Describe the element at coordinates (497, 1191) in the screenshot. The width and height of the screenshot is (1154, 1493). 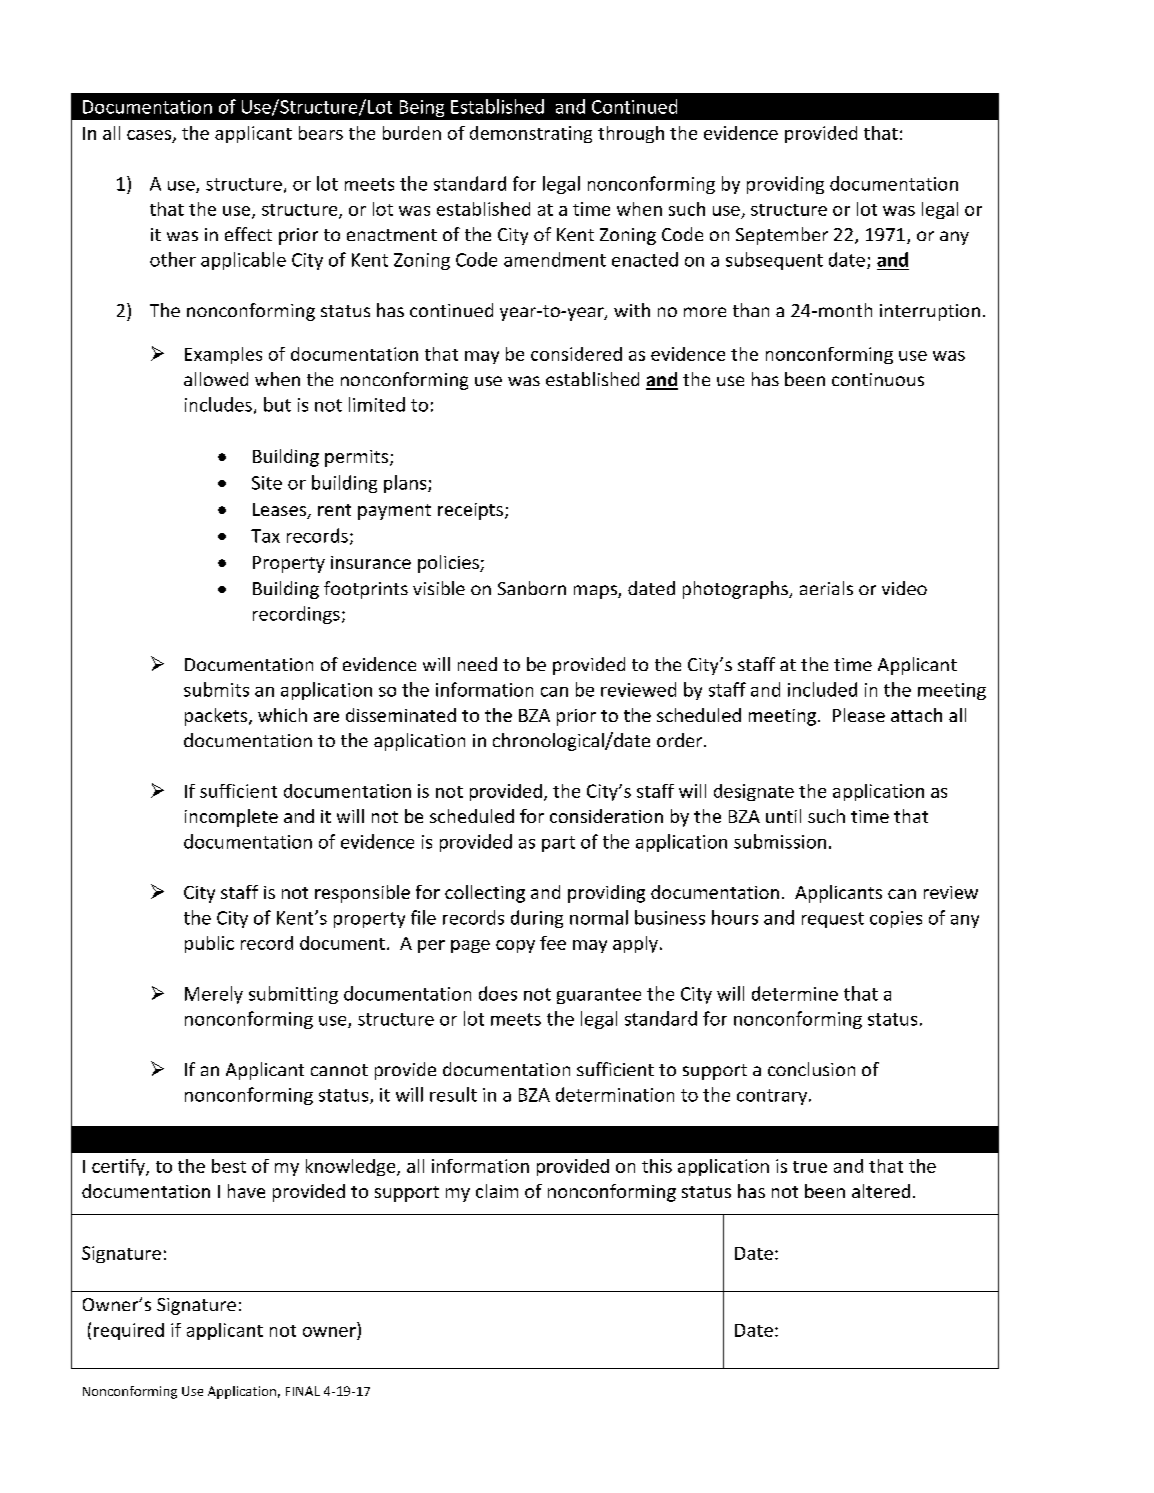
I see `claim` at that location.
